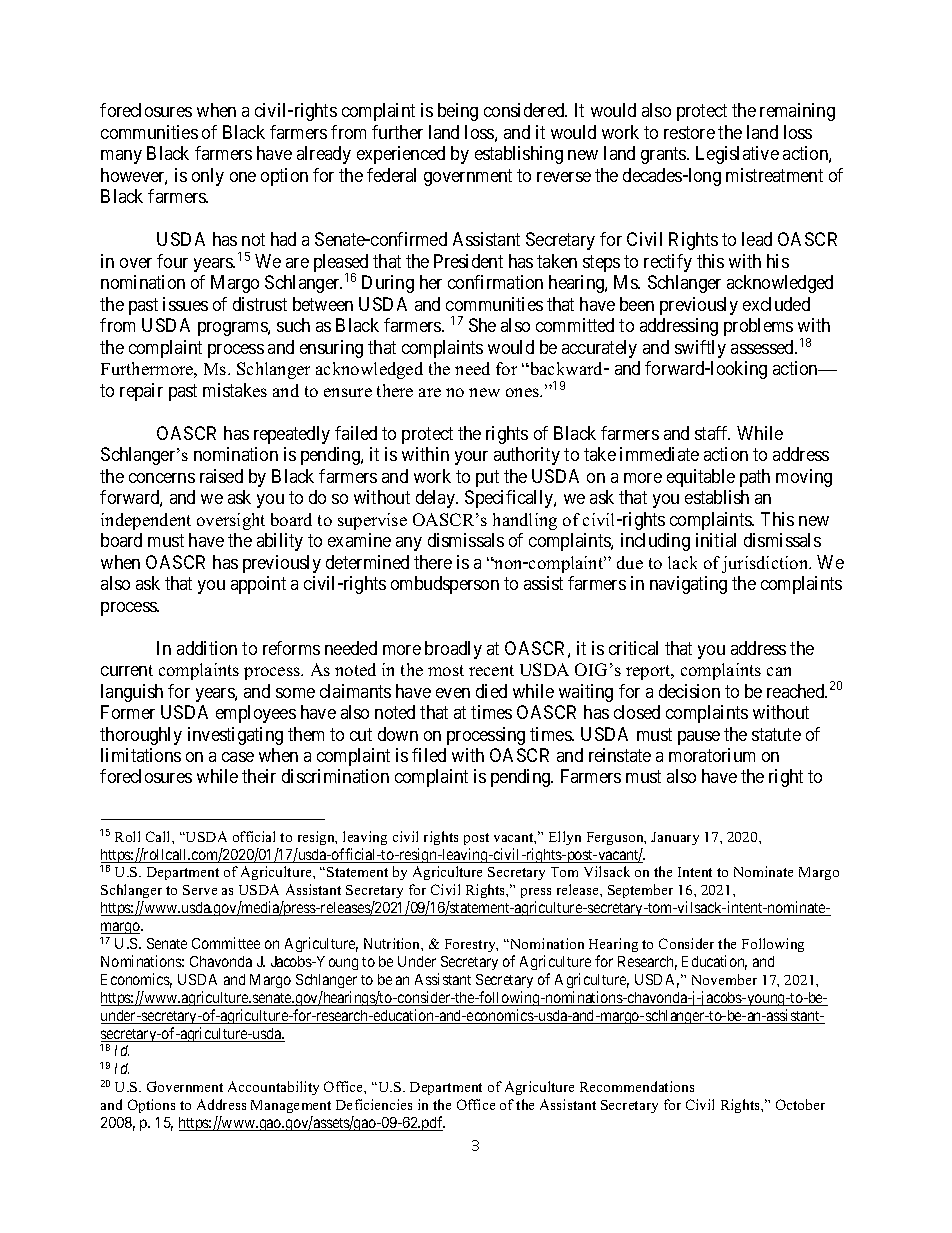 The image size is (952, 1233). Describe the element at coordinates (688, 585) in the screenshot. I see `navigating` at that location.
